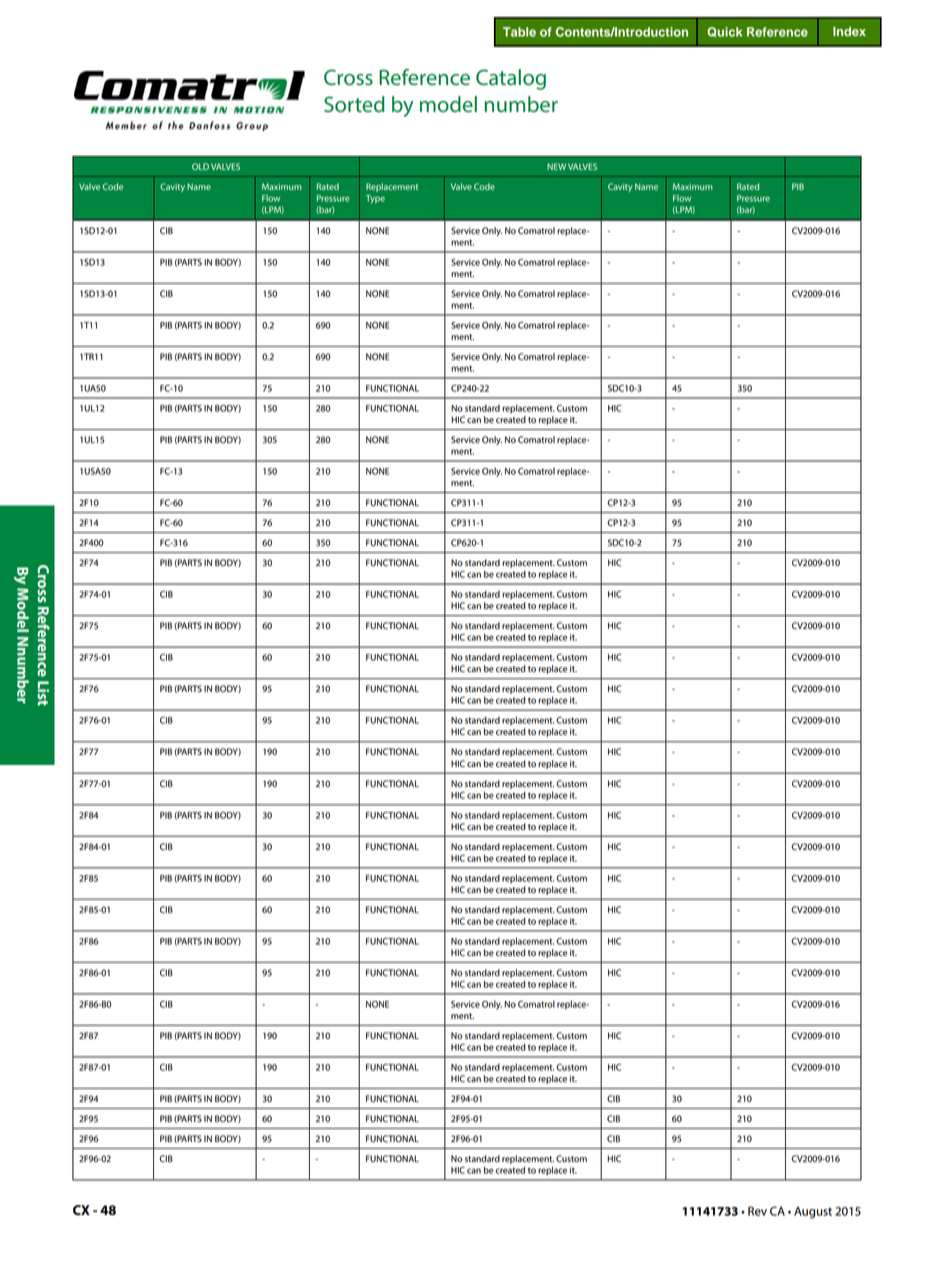 The height and width of the screenshot is (1270, 952). Describe the element at coordinates (375, 199) in the screenshot. I see `Type` at that location.
